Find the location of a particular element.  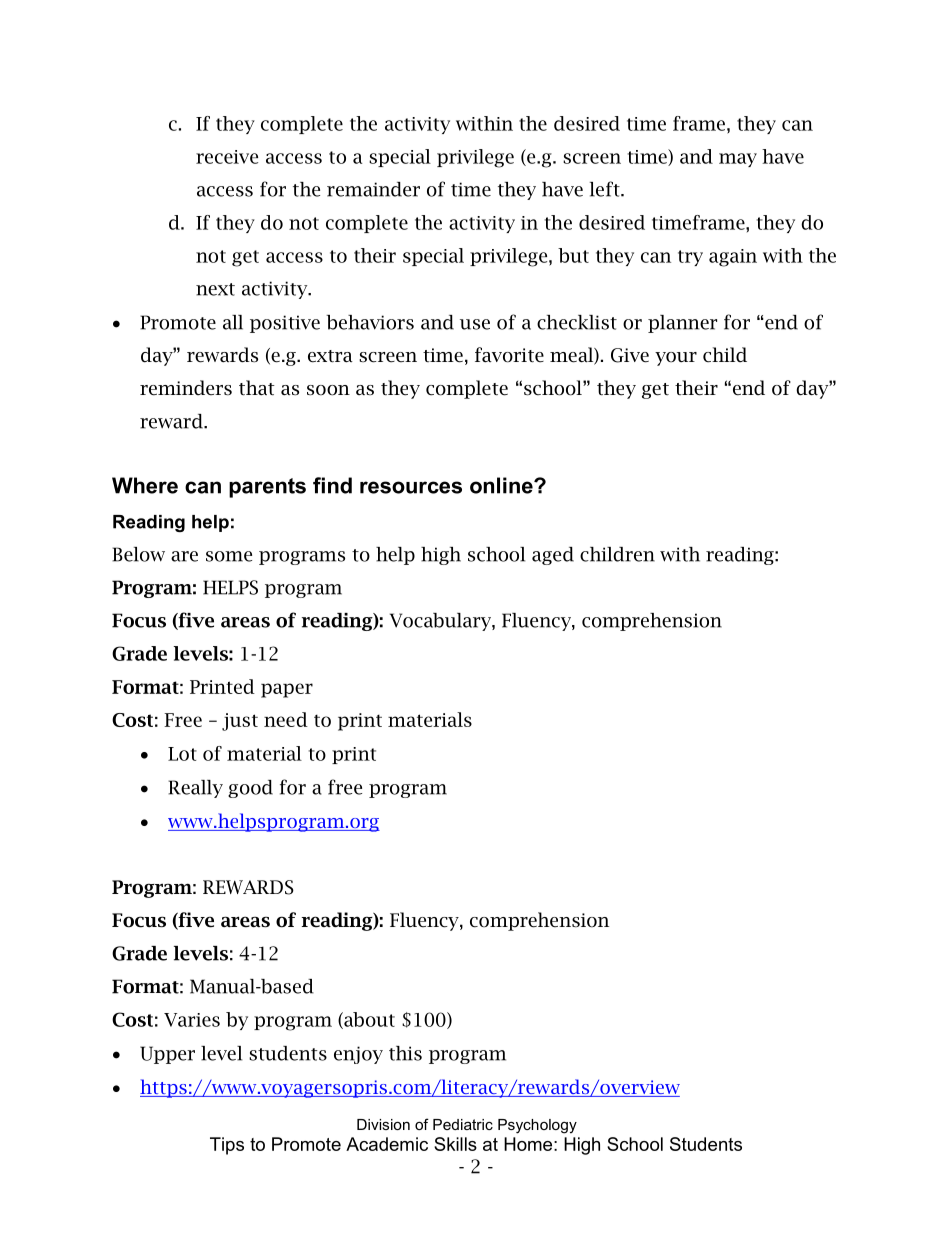

Really is located at coordinates (195, 789).
